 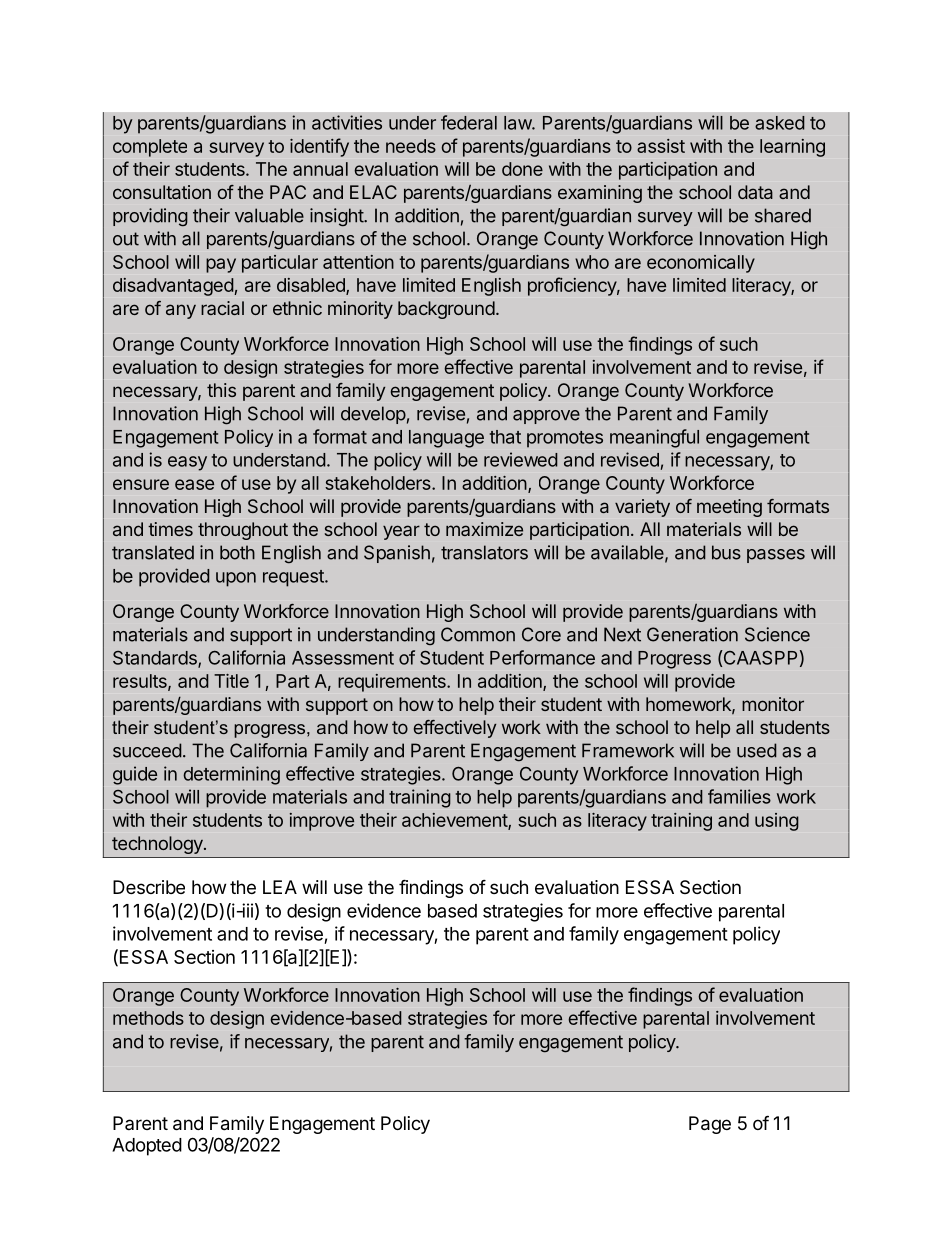 I want to click on Page, so click(x=710, y=1125).
